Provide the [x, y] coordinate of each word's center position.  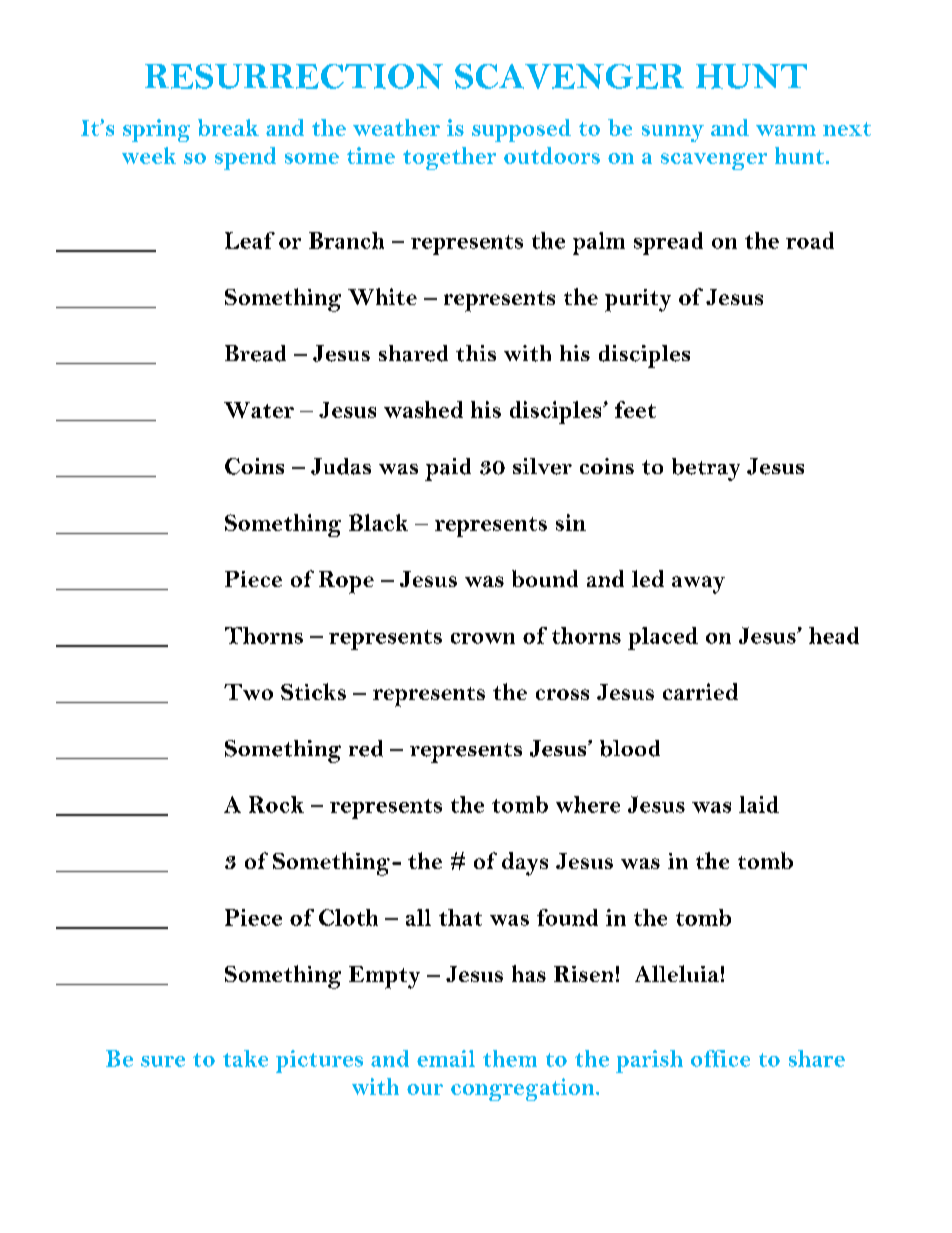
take [245, 1058]
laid [759, 804]
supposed [521, 130]
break [228, 127]
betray [706, 469]
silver [542, 466]
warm [786, 130]
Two [248, 692]
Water [259, 410]
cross [562, 694]
